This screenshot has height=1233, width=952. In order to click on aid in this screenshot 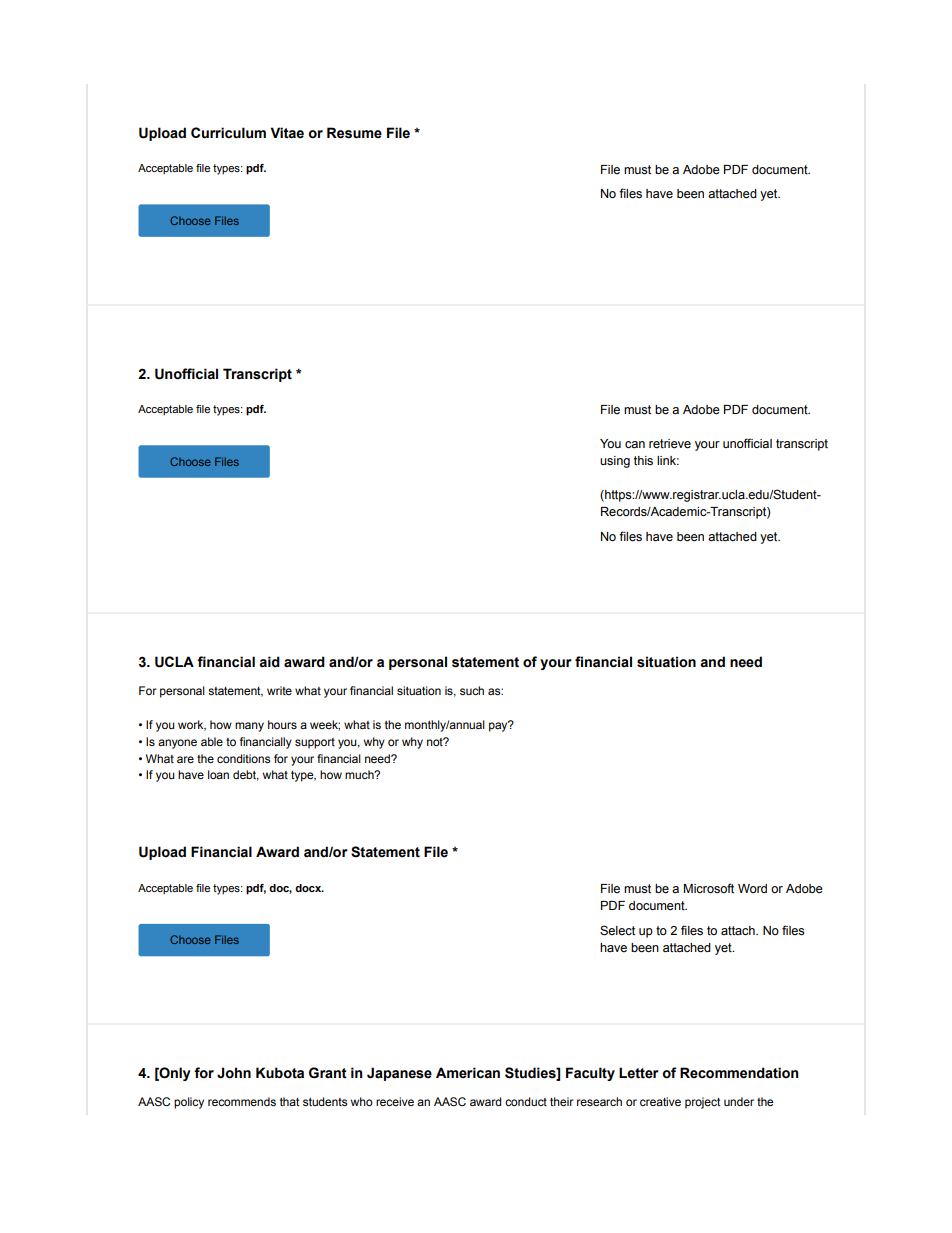, I will do `click(269, 662)`.
